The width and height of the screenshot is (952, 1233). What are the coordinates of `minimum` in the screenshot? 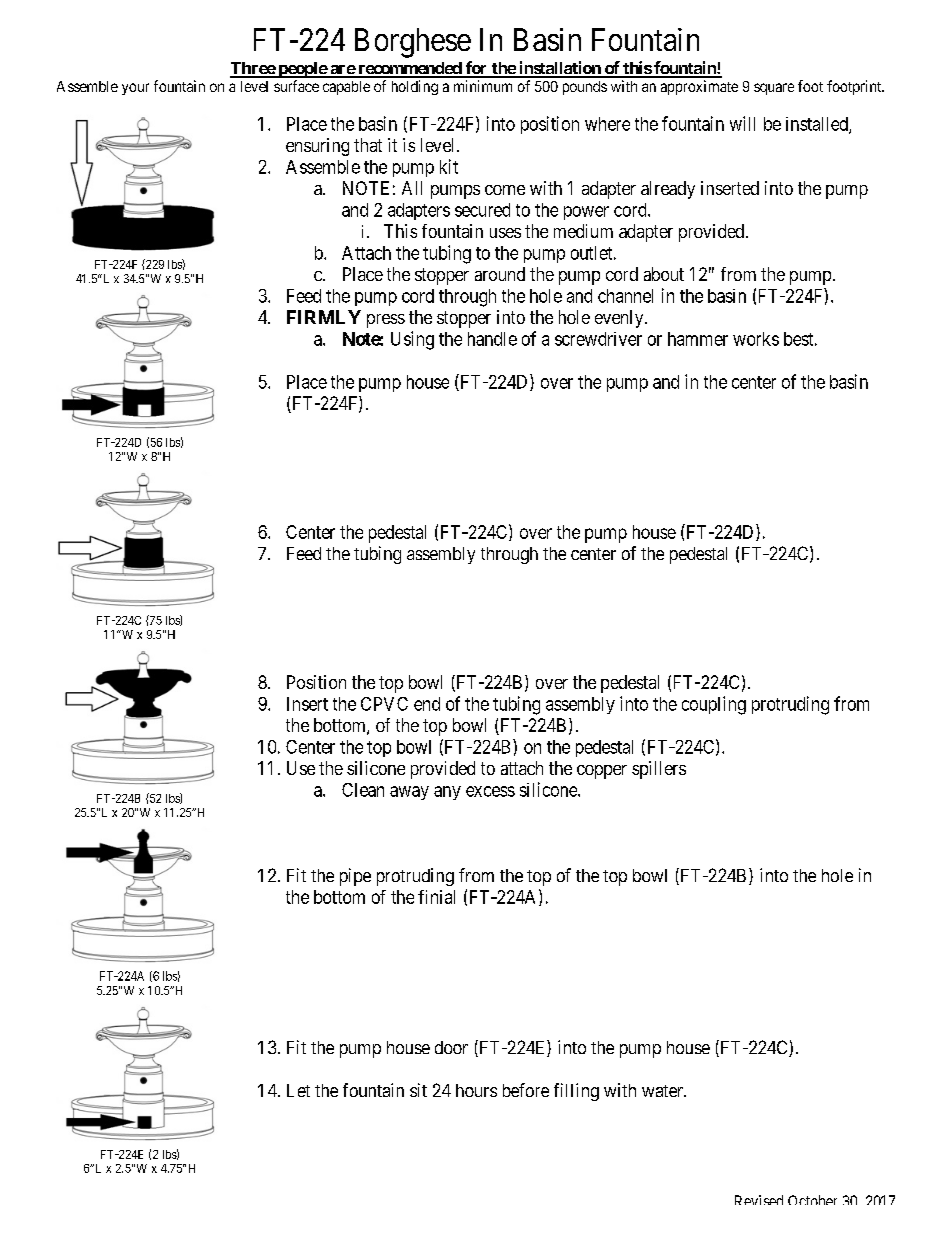 It's located at (483, 86).
